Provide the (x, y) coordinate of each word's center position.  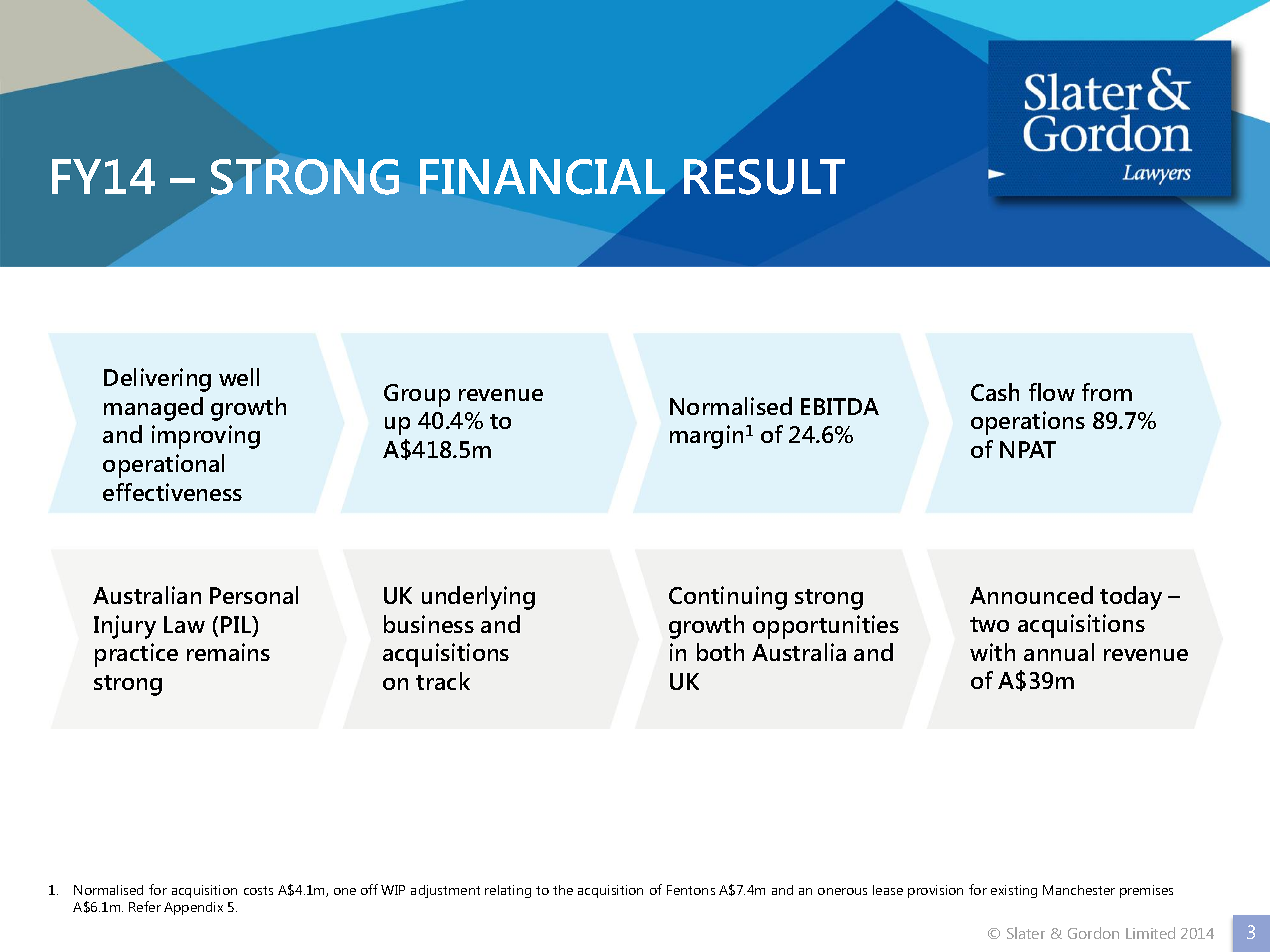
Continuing (728, 598)
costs (258, 890)
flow (1052, 392)
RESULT (764, 177)
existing (1014, 891)
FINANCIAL (542, 177)
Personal (254, 595)
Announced (1031, 595)
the (563, 890)
